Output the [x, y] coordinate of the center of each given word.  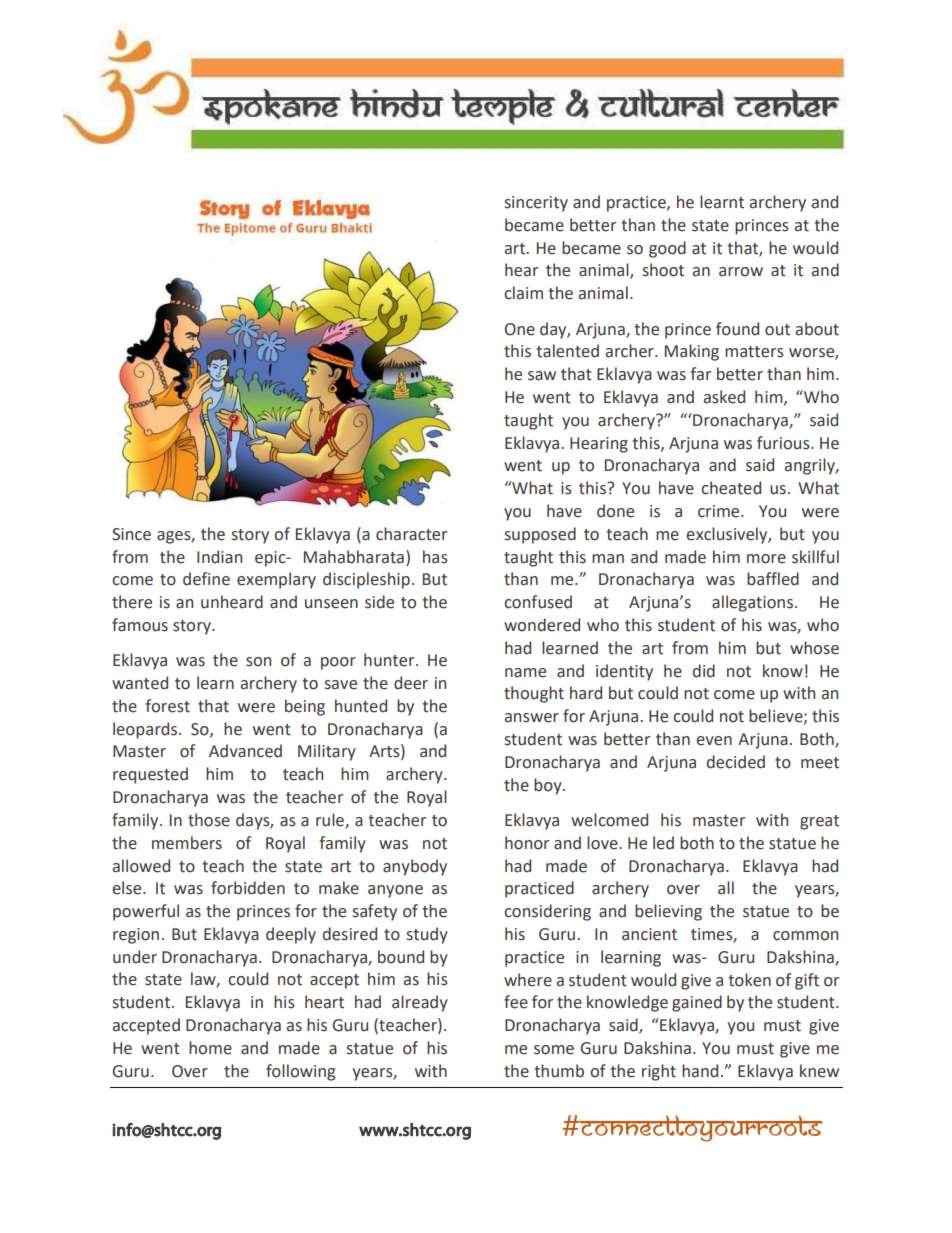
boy [549, 786]
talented [567, 351]
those [209, 820]
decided [736, 762]
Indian [219, 557]
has [435, 557]
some [554, 1050]
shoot [663, 270]
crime [720, 511]
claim [523, 293]
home [210, 1048]
